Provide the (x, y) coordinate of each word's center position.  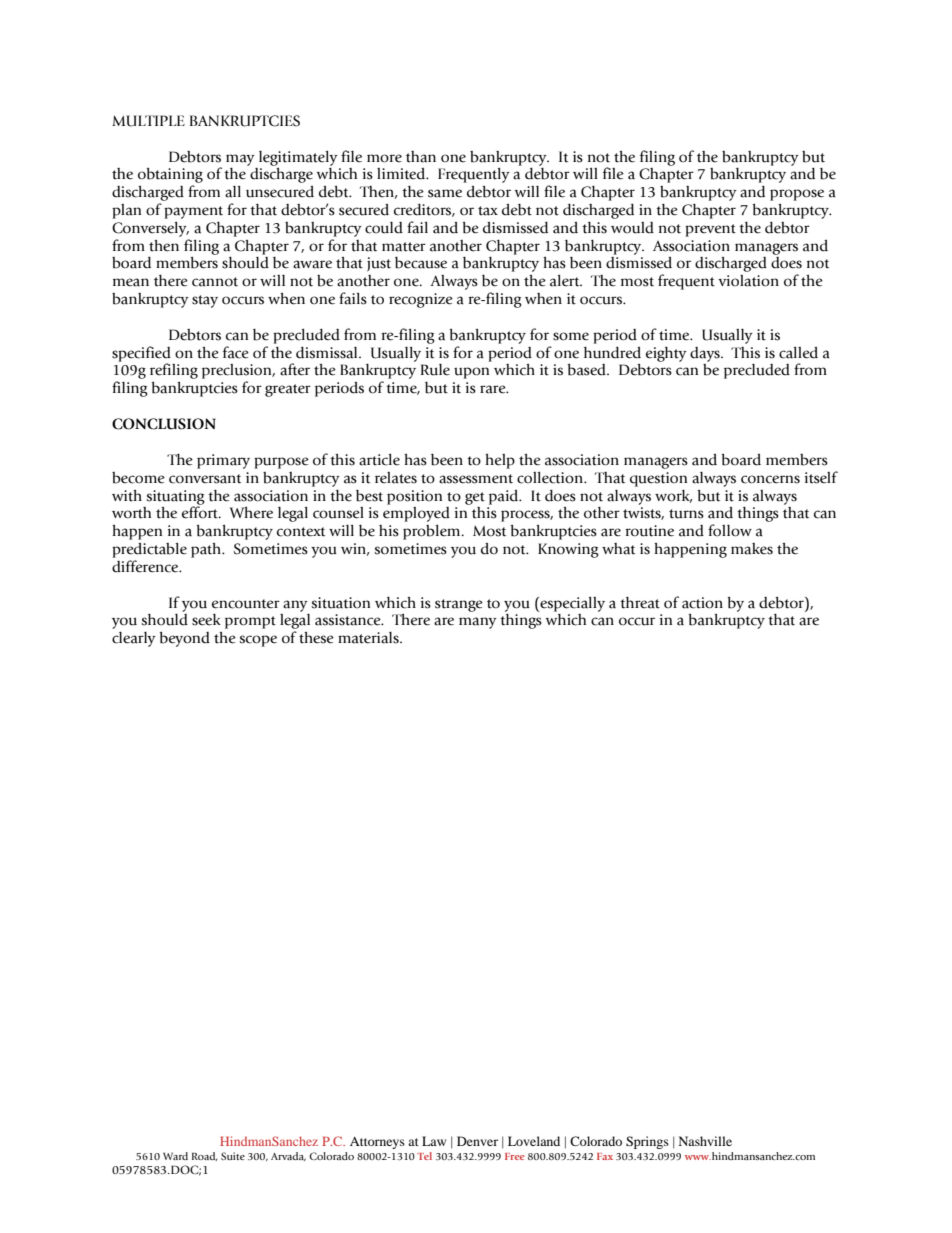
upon (471, 373)
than (421, 157)
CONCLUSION (164, 424)
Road (205, 1156)
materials (369, 638)
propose (797, 195)
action (702, 603)
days (706, 354)
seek (206, 620)
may (240, 160)
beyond (184, 639)
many (478, 623)
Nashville (705, 1141)
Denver (477, 1141)
